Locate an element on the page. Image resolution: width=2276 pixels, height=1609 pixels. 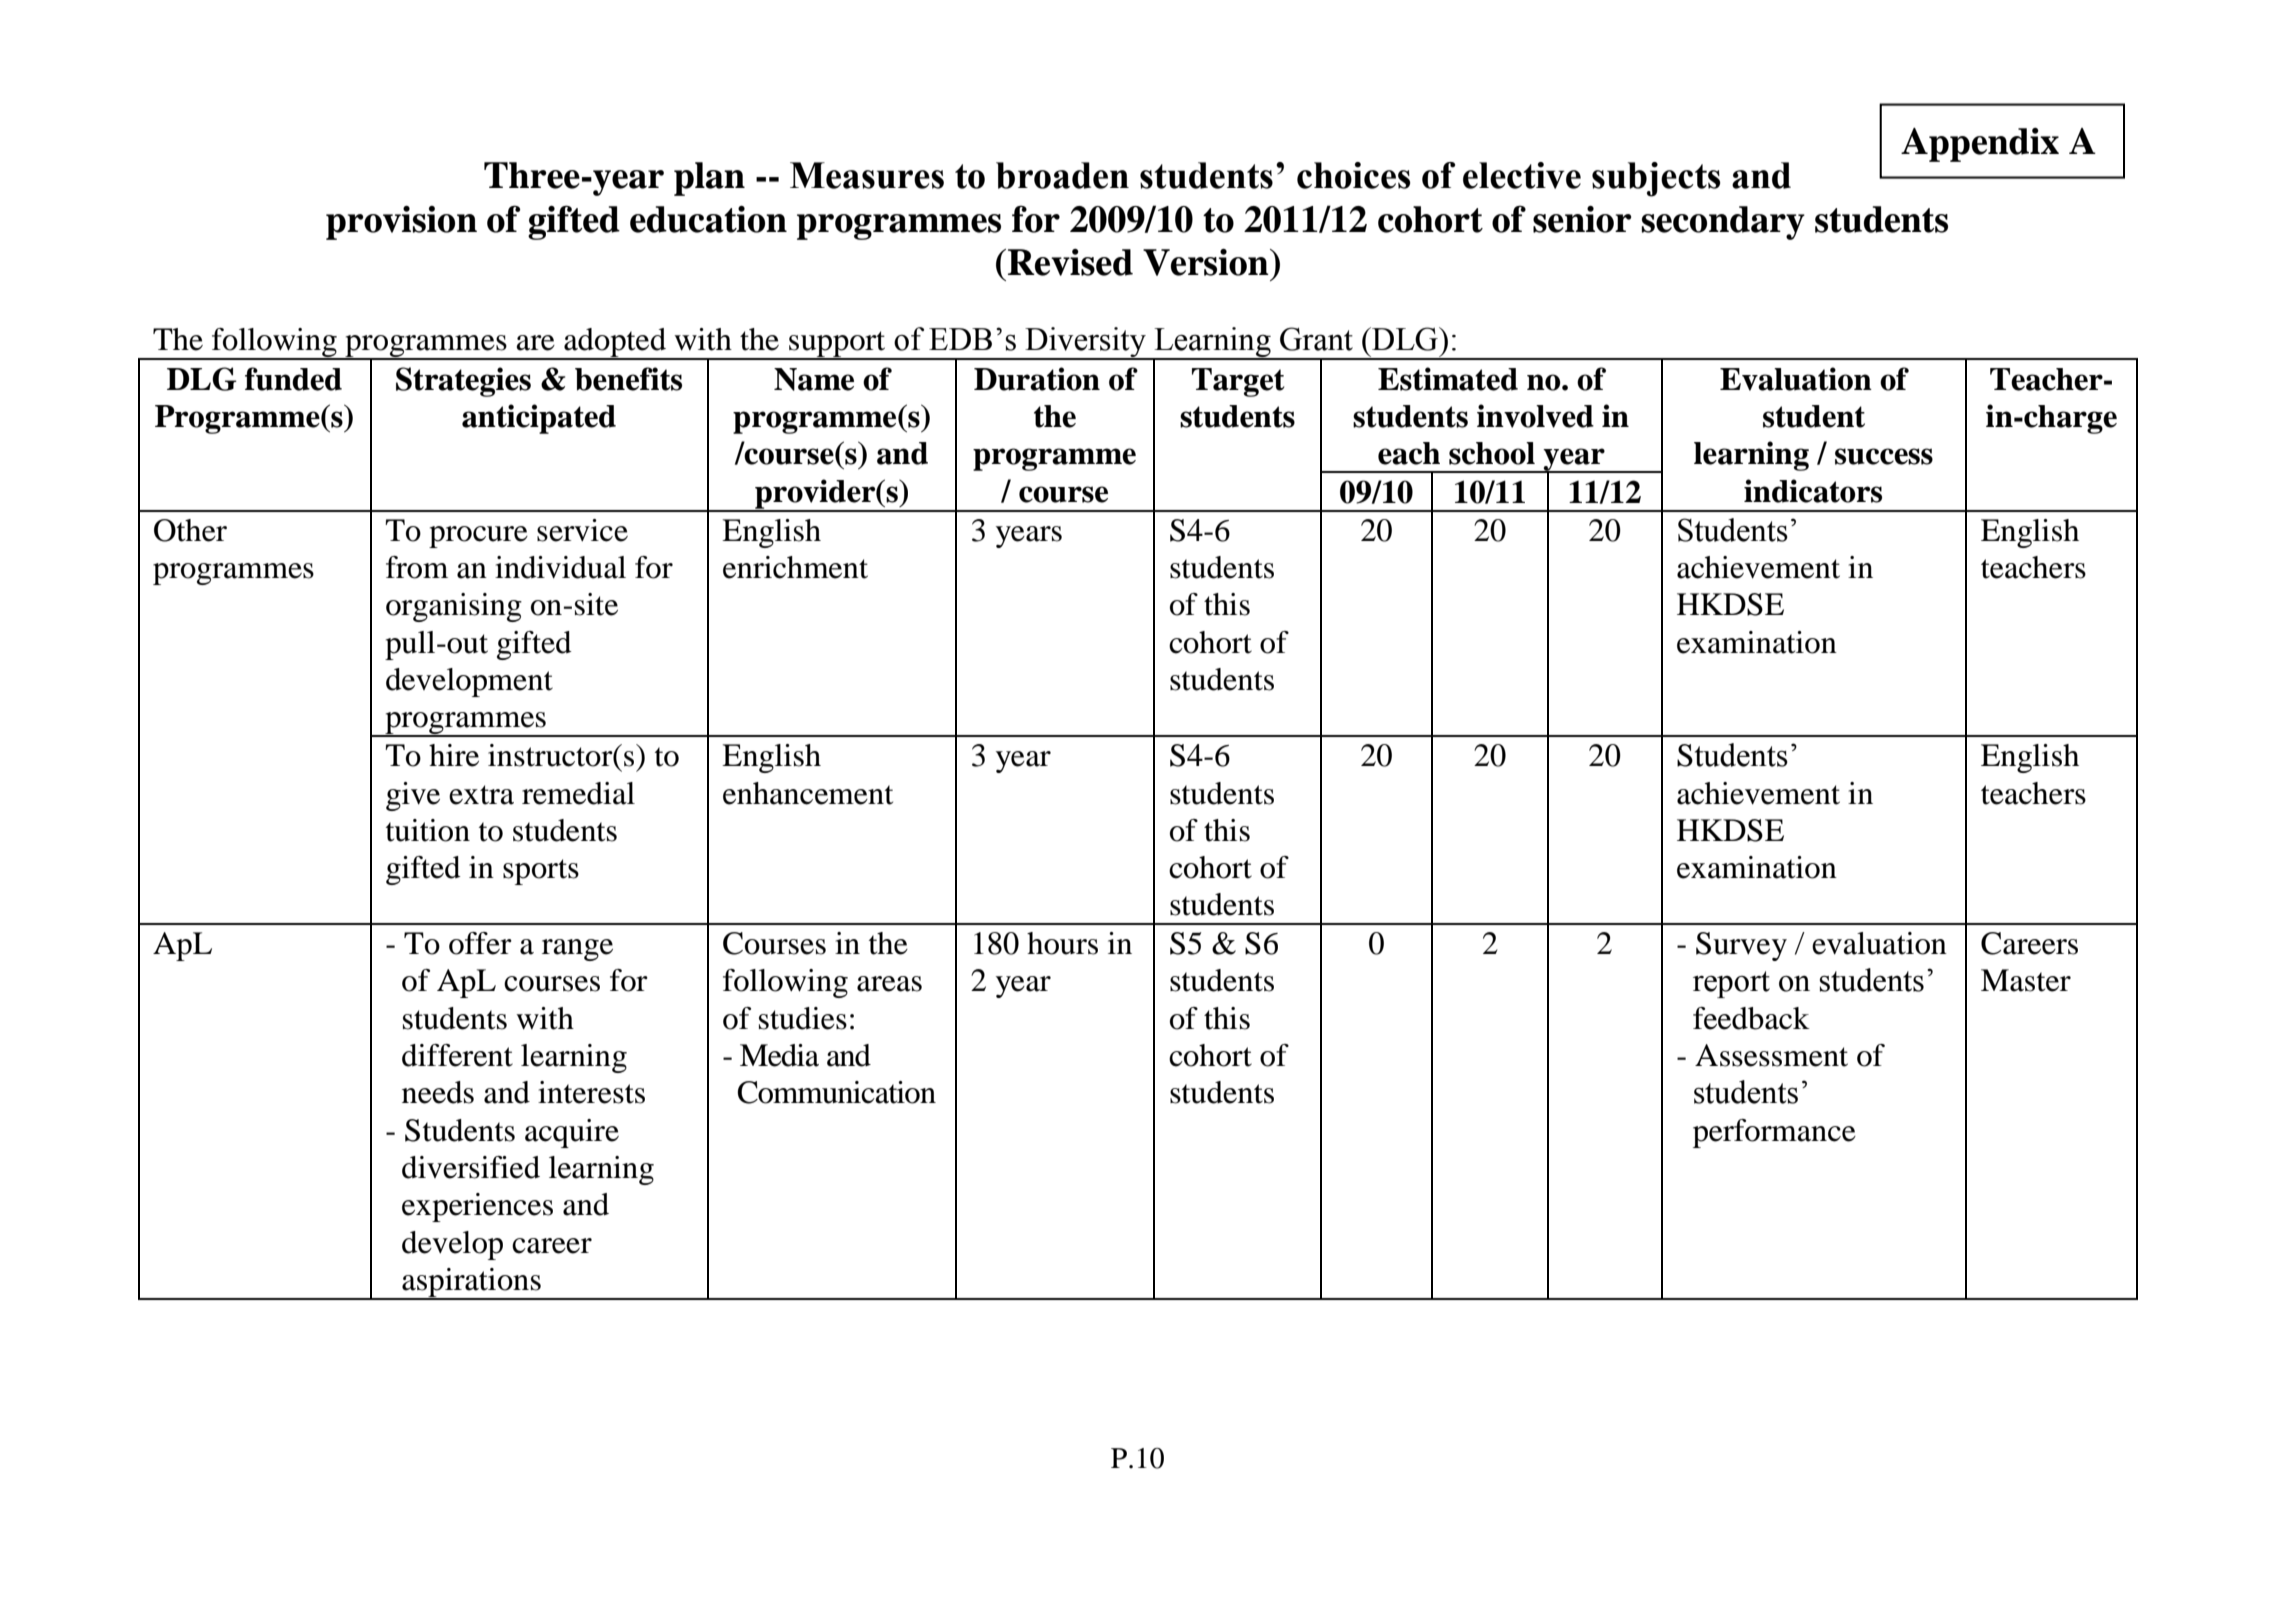
Duration is located at coordinates (1037, 379).
